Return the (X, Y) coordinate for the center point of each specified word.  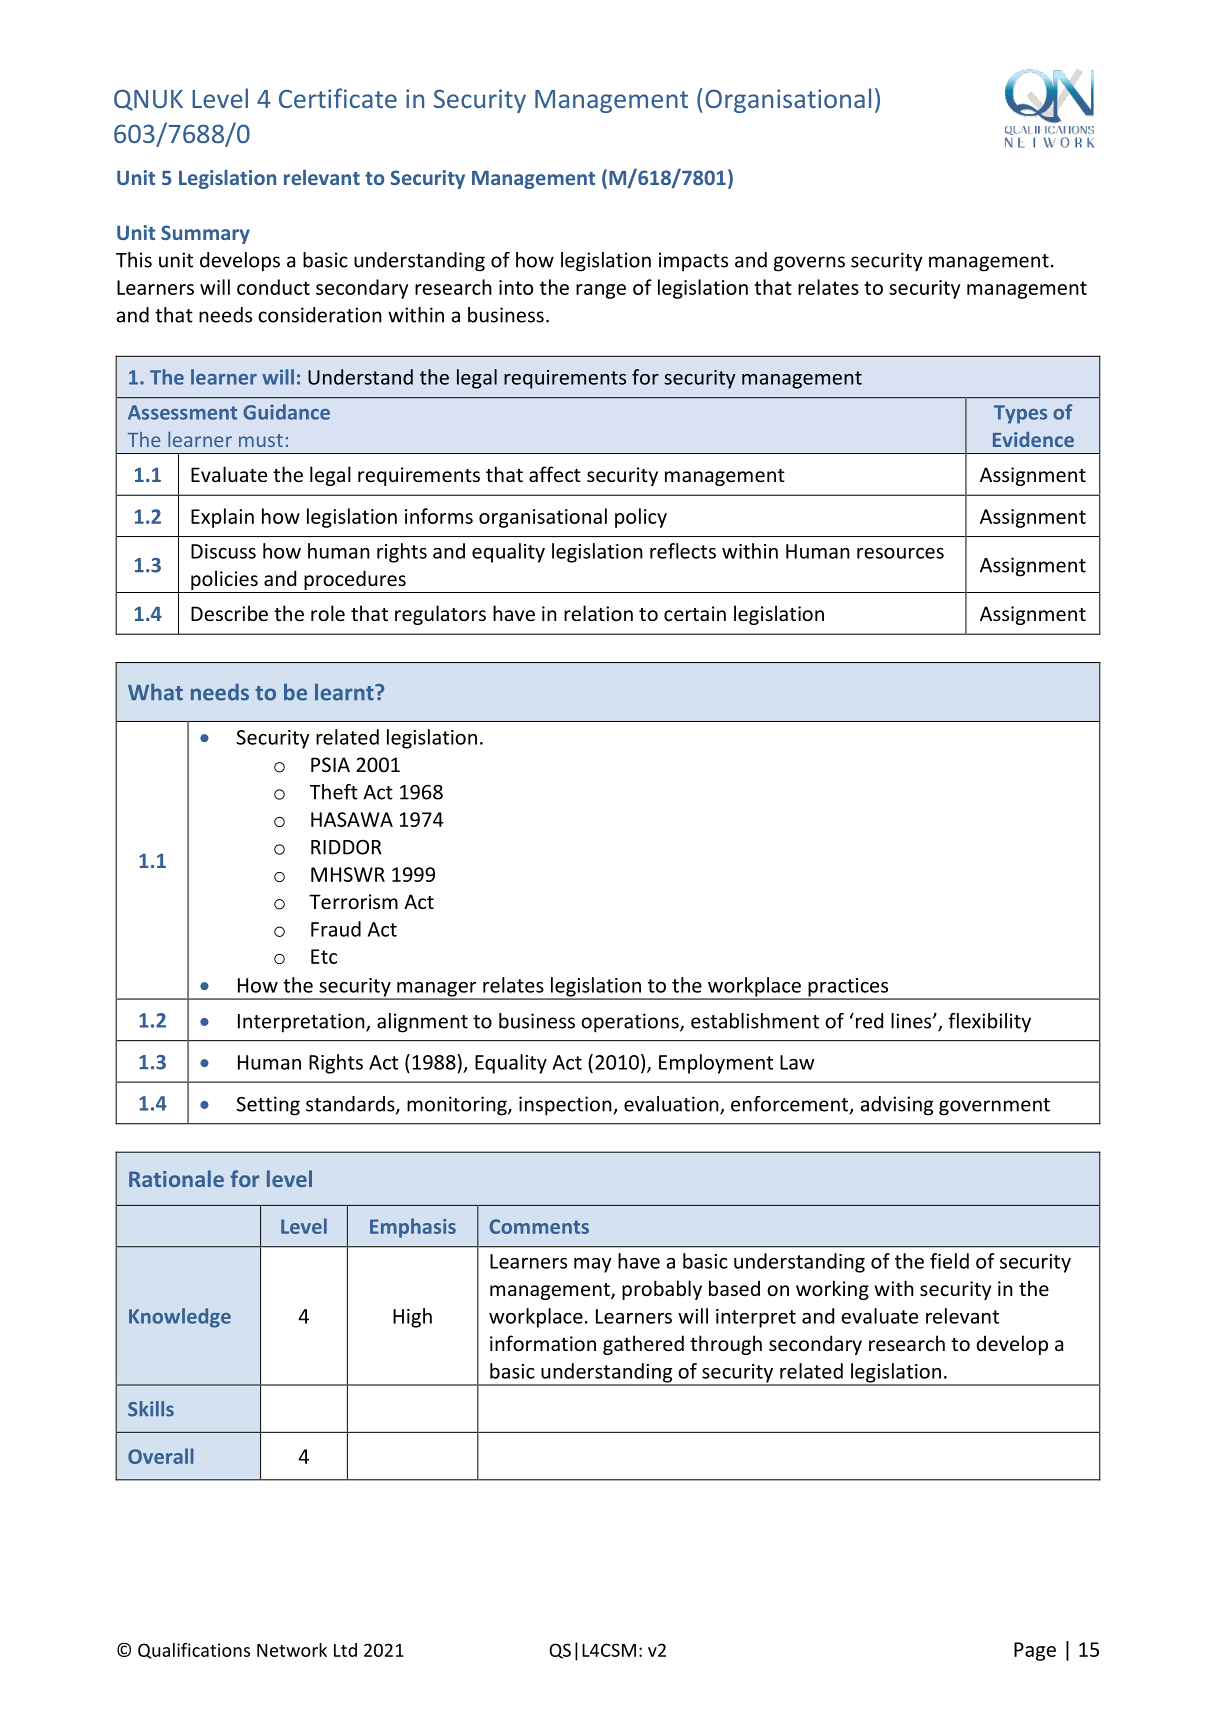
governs (809, 264)
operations (631, 1023)
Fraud (336, 929)
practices (848, 988)
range (601, 291)
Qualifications (194, 1651)
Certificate (338, 98)
